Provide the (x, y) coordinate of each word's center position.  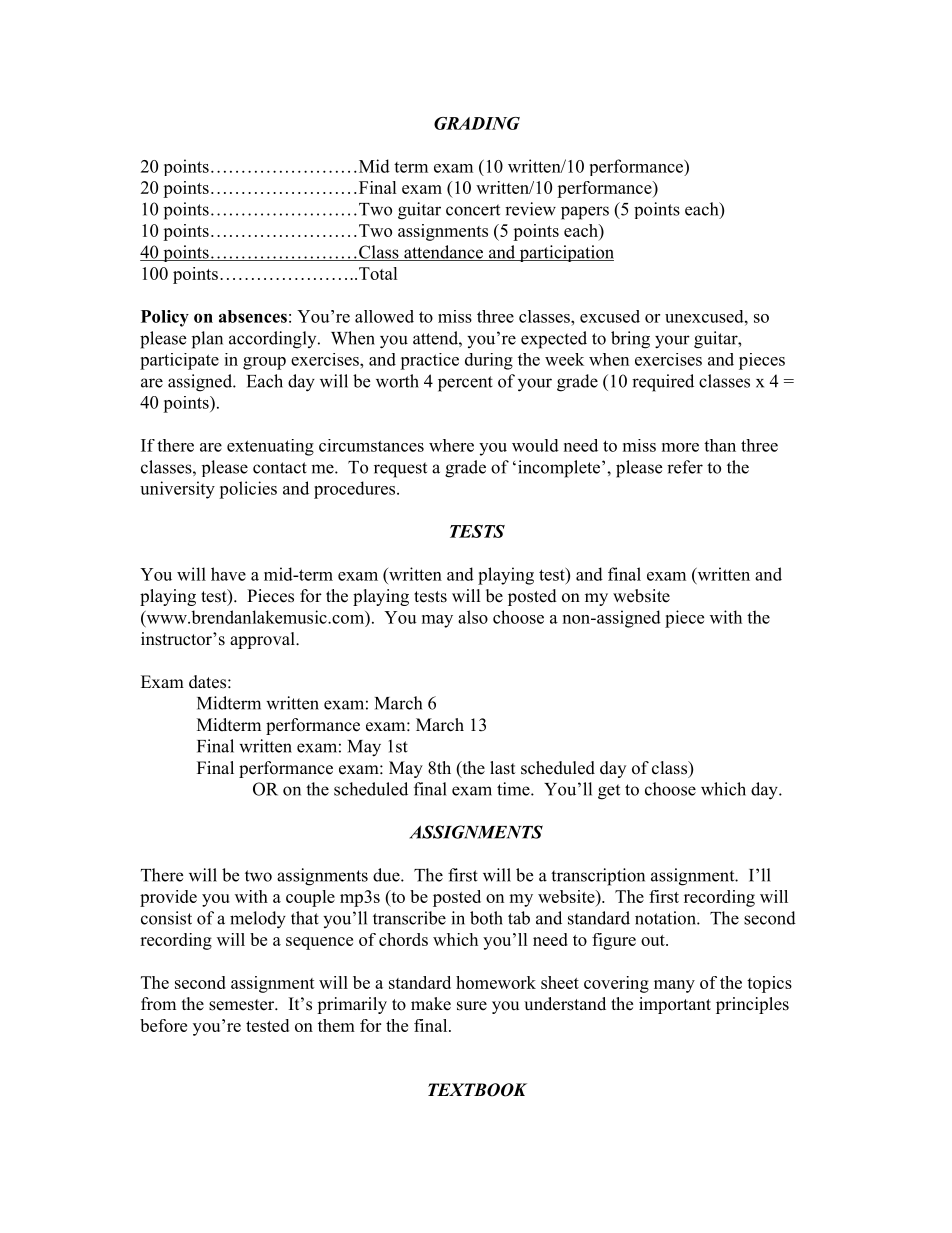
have (228, 574)
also (473, 617)
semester (243, 1005)
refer (685, 467)
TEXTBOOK (477, 1090)
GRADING (477, 123)
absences (253, 316)
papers (585, 213)
